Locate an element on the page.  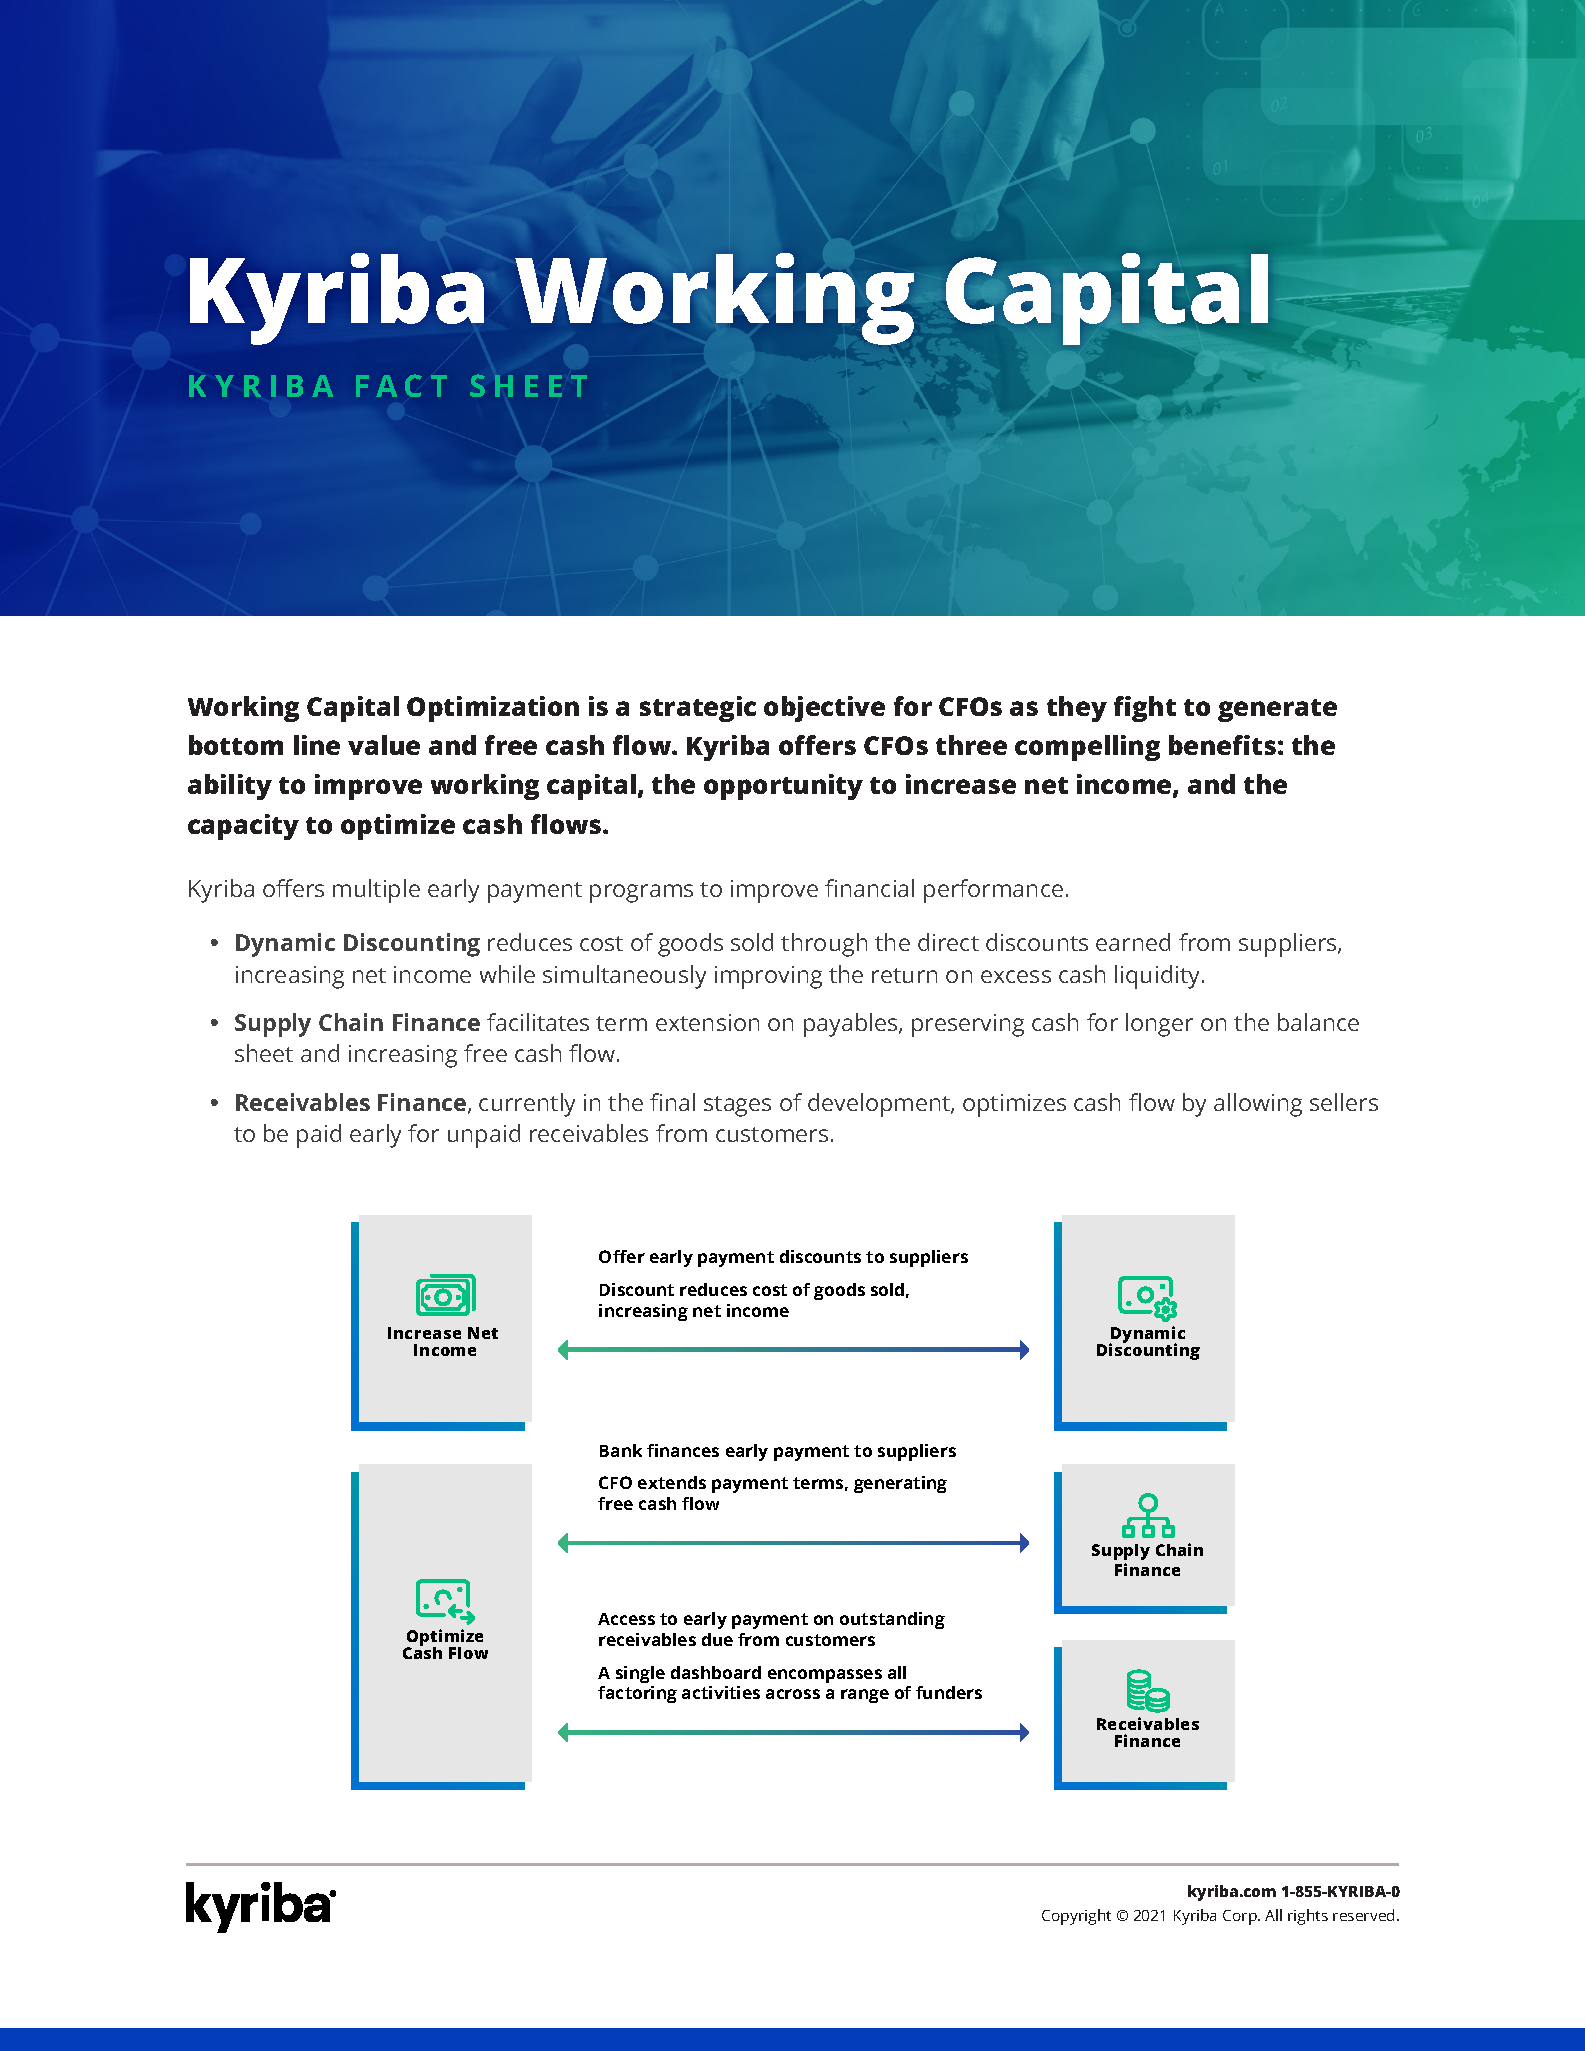
stages is located at coordinates (737, 1106).
